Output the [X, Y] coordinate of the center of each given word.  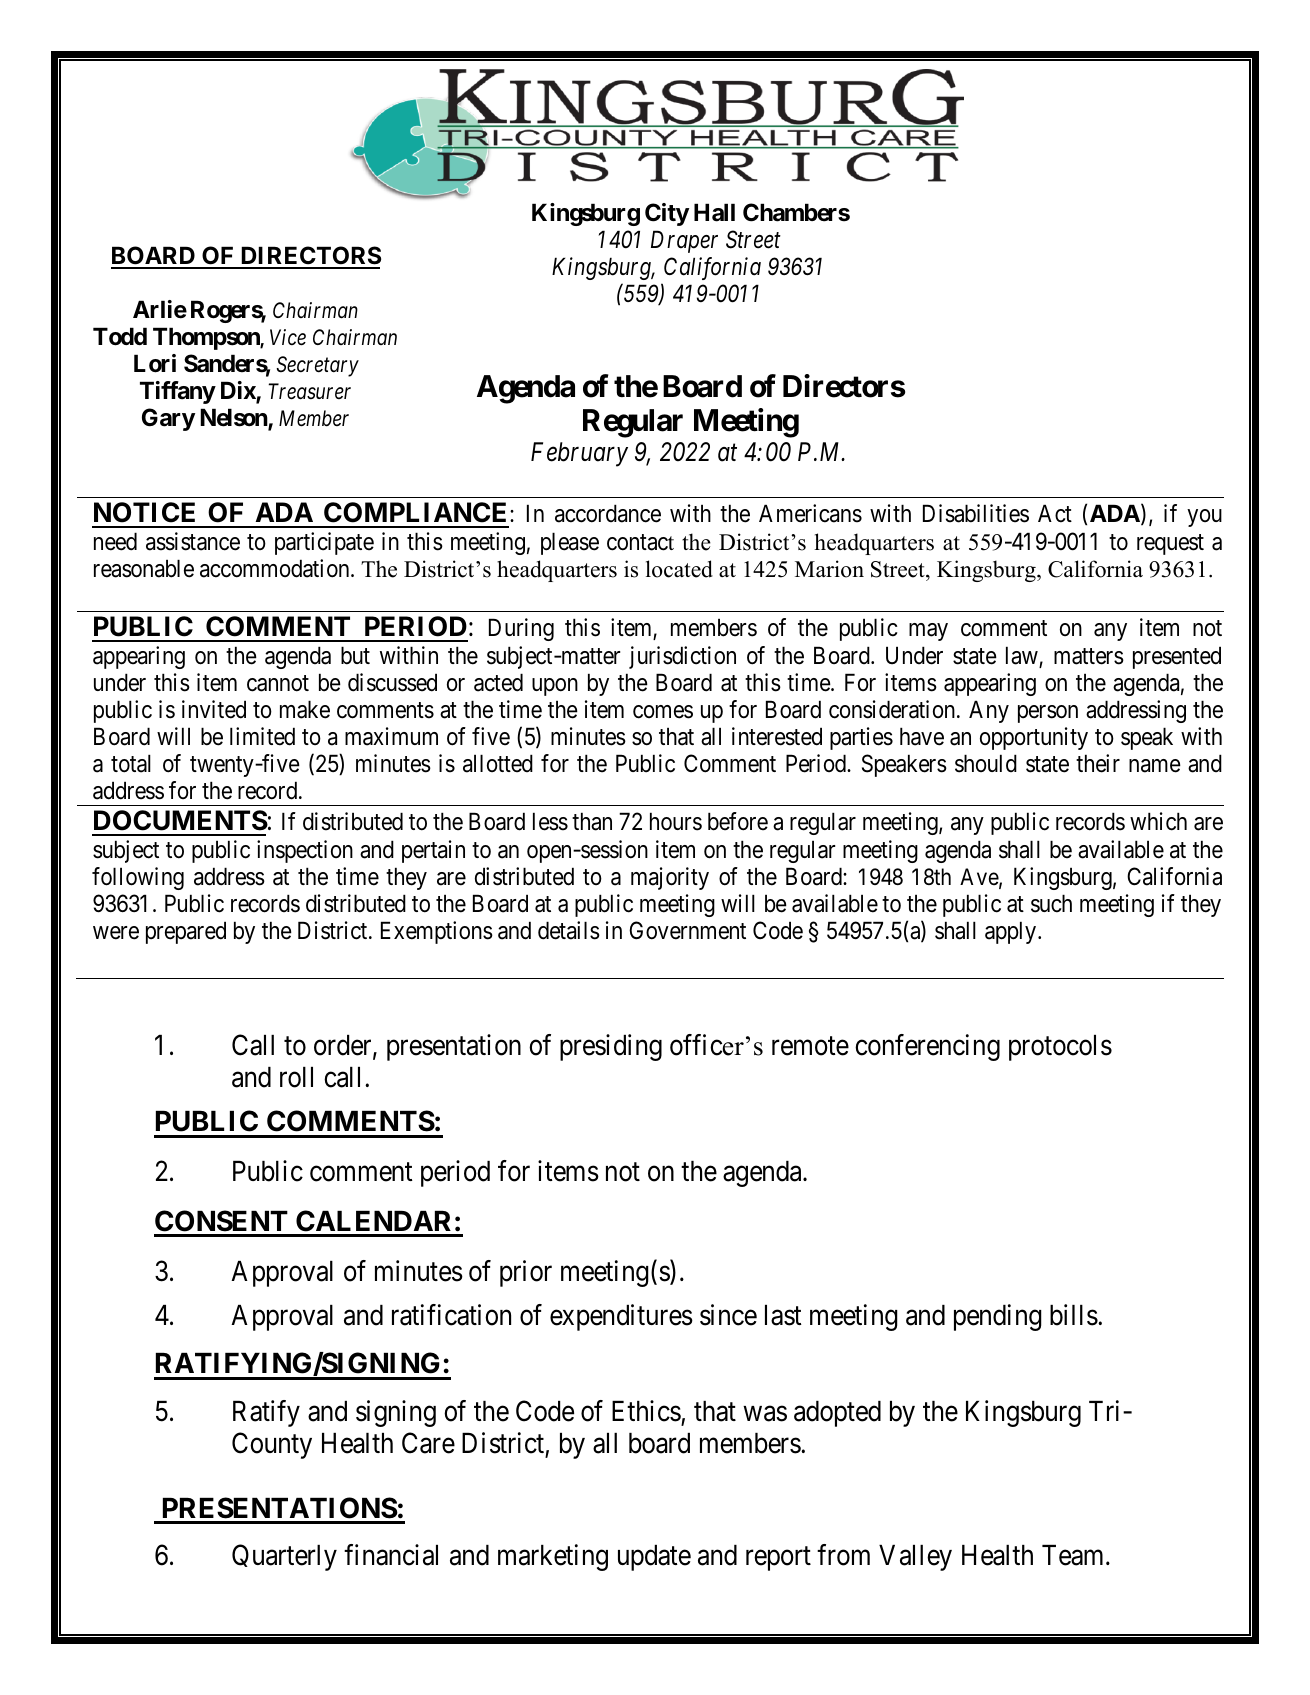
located [679, 569]
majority [670, 878]
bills [1074, 1315]
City [667, 214]
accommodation [276, 568]
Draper [684, 241]
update [654, 1558]
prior [526, 1273]
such [1051, 903]
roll [296, 1077]
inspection [305, 851]
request [1170, 545]
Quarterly [284, 1557]
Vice [288, 337]
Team [1074, 1555]
